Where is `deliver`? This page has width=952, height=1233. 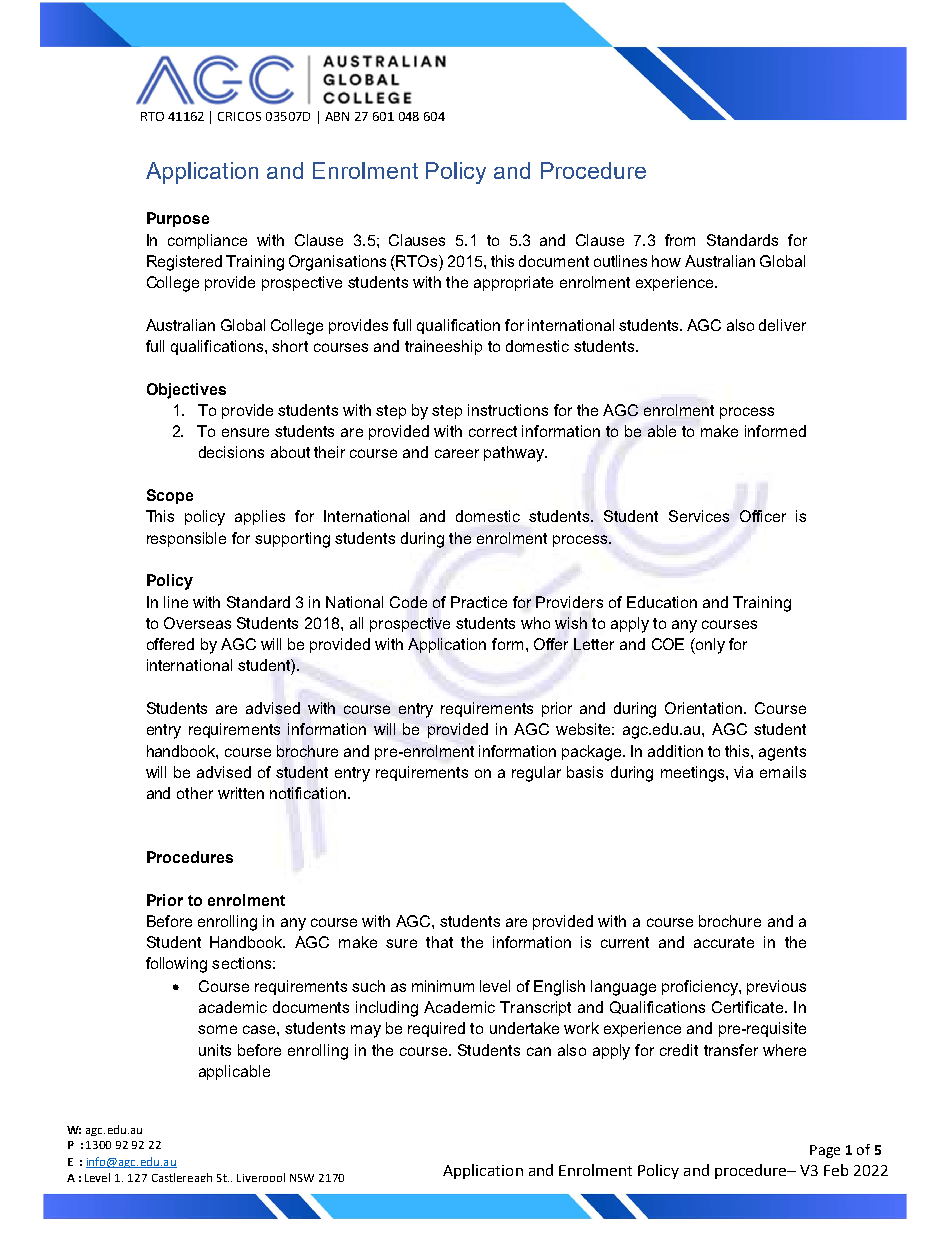 deliver is located at coordinates (782, 325).
